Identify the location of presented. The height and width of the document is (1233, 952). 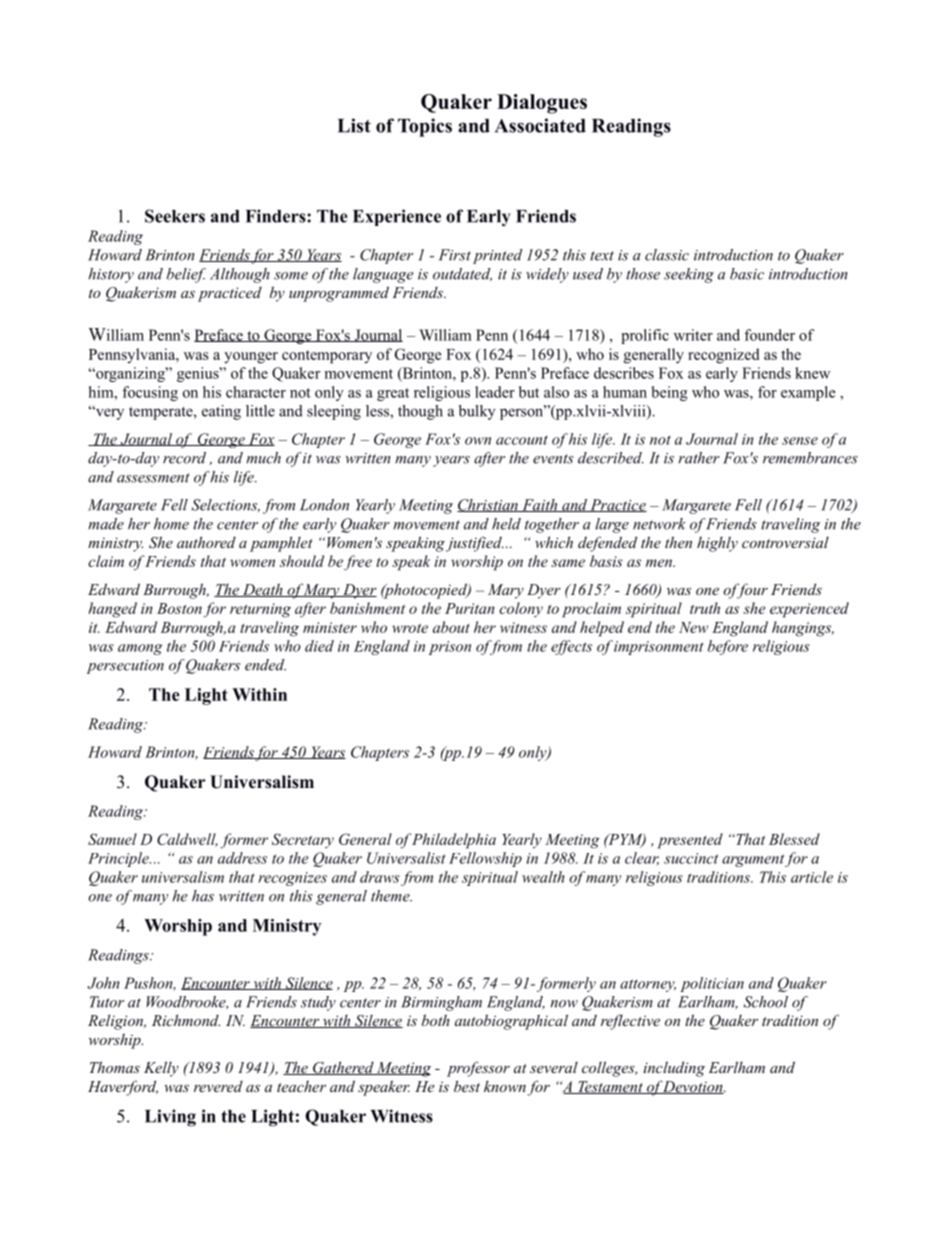
(690, 841).
